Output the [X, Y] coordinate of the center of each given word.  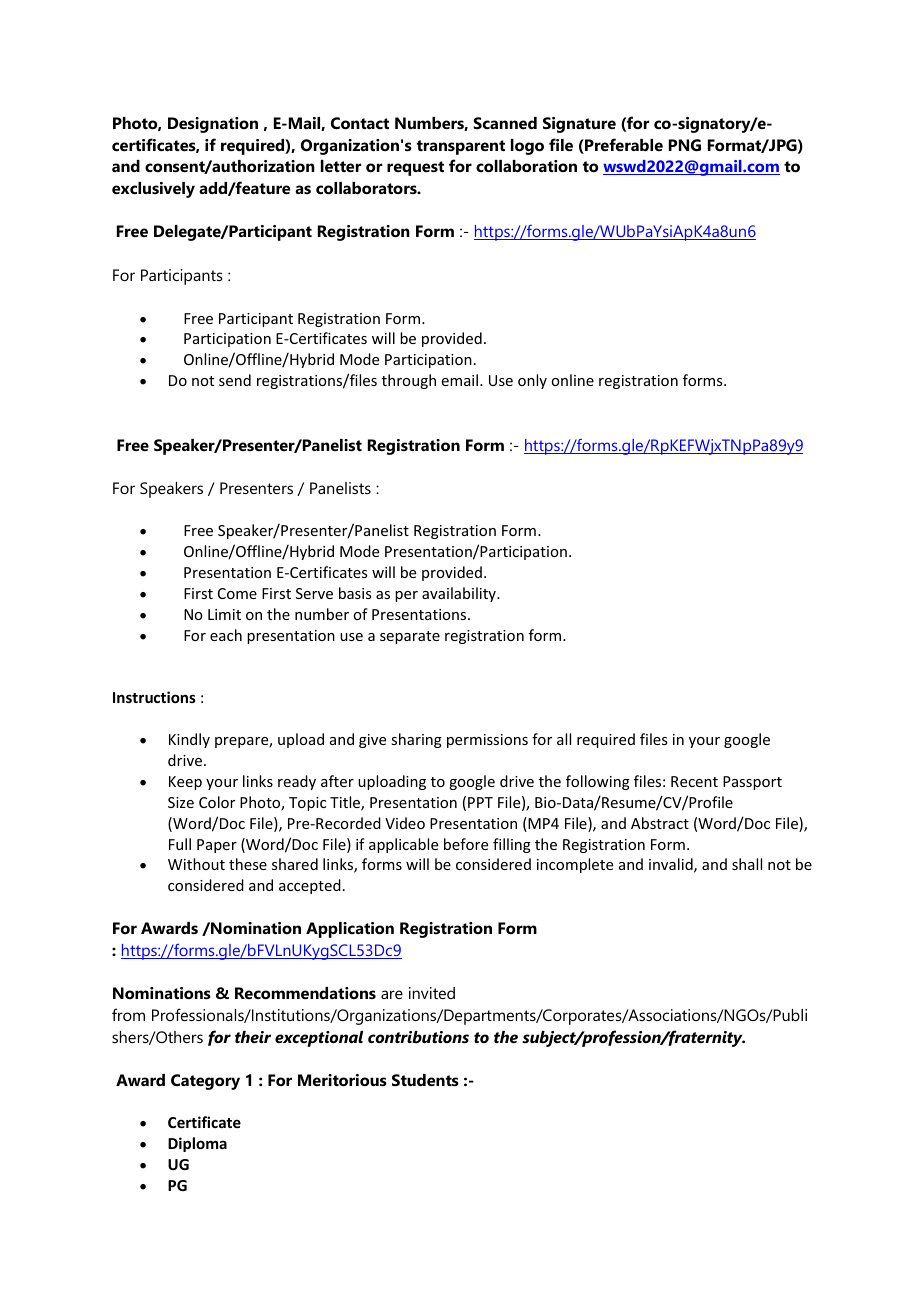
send [235, 380]
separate [410, 637]
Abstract [660, 823]
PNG [685, 145]
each [226, 635]
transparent [461, 147]
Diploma [197, 1144]
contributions [418, 1037]
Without [196, 864]
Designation [213, 125]
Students [425, 1080]
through [409, 381]
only [532, 381]
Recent [694, 781]
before [466, 844]
